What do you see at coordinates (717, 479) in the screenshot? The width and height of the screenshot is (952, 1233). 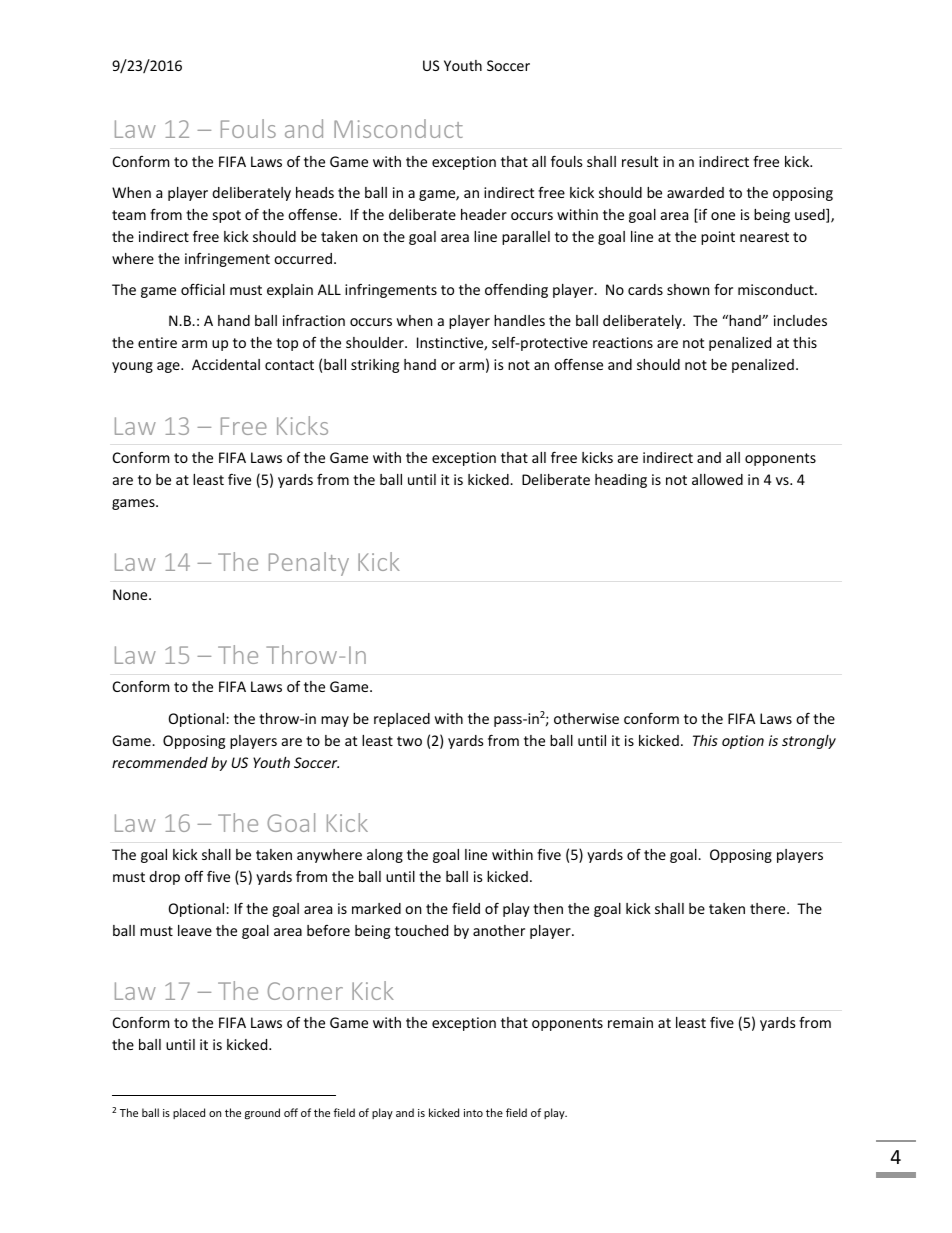 I see `allowed` at bounding box center [717, 479].
